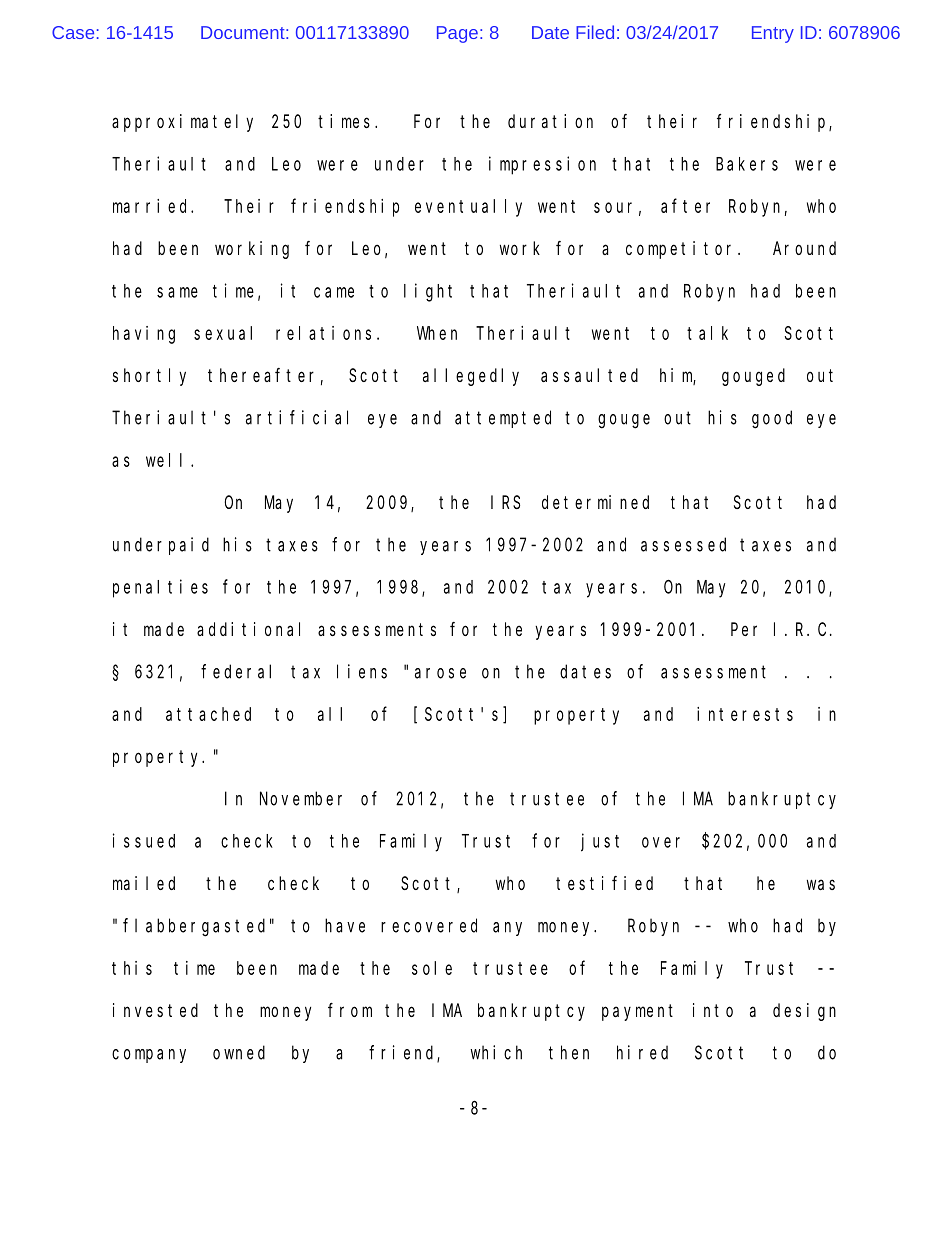  I want to click on Entry, so click(773, 34).
